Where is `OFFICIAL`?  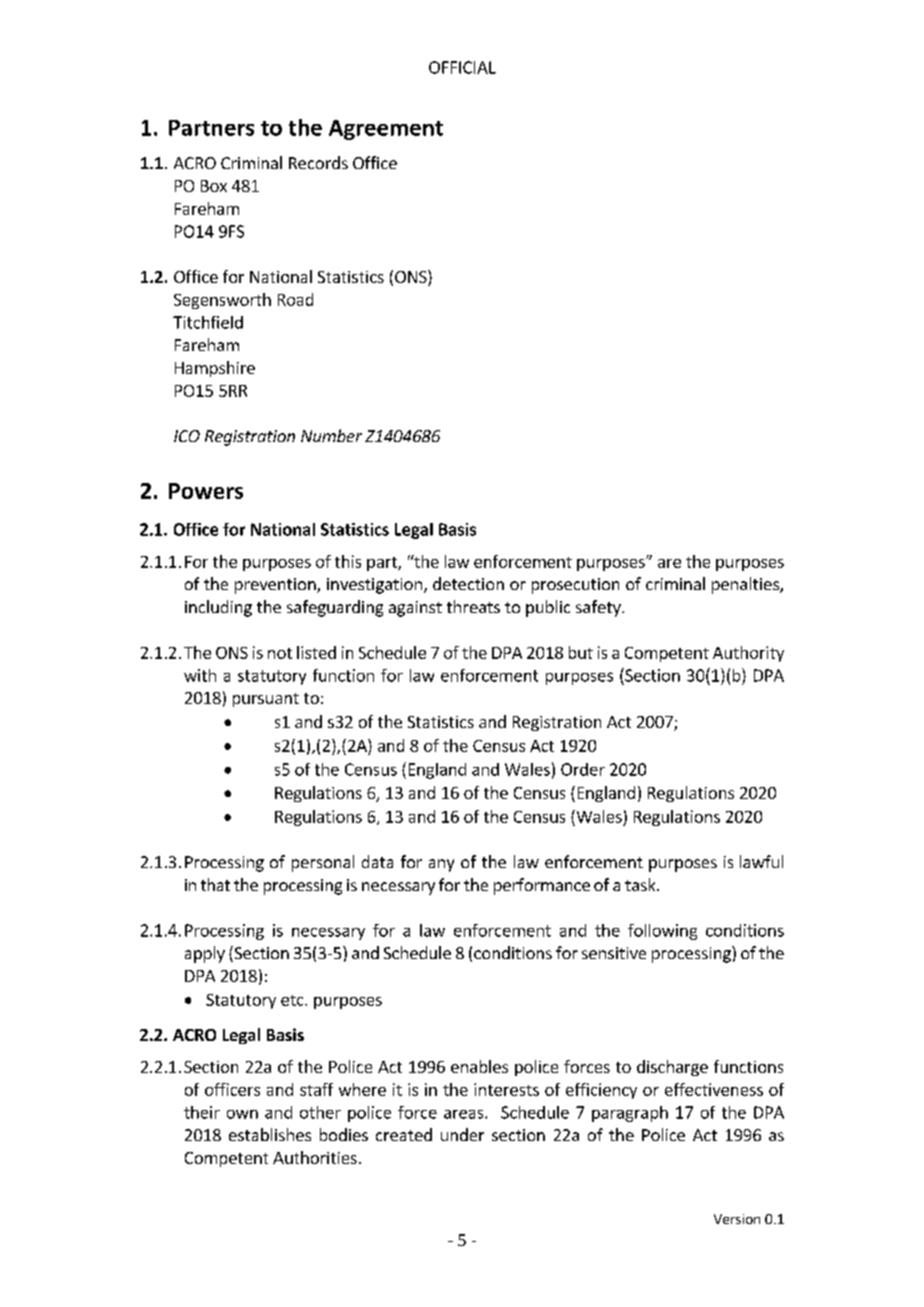
OFFICIAL is located at coordinates (462, 67).
